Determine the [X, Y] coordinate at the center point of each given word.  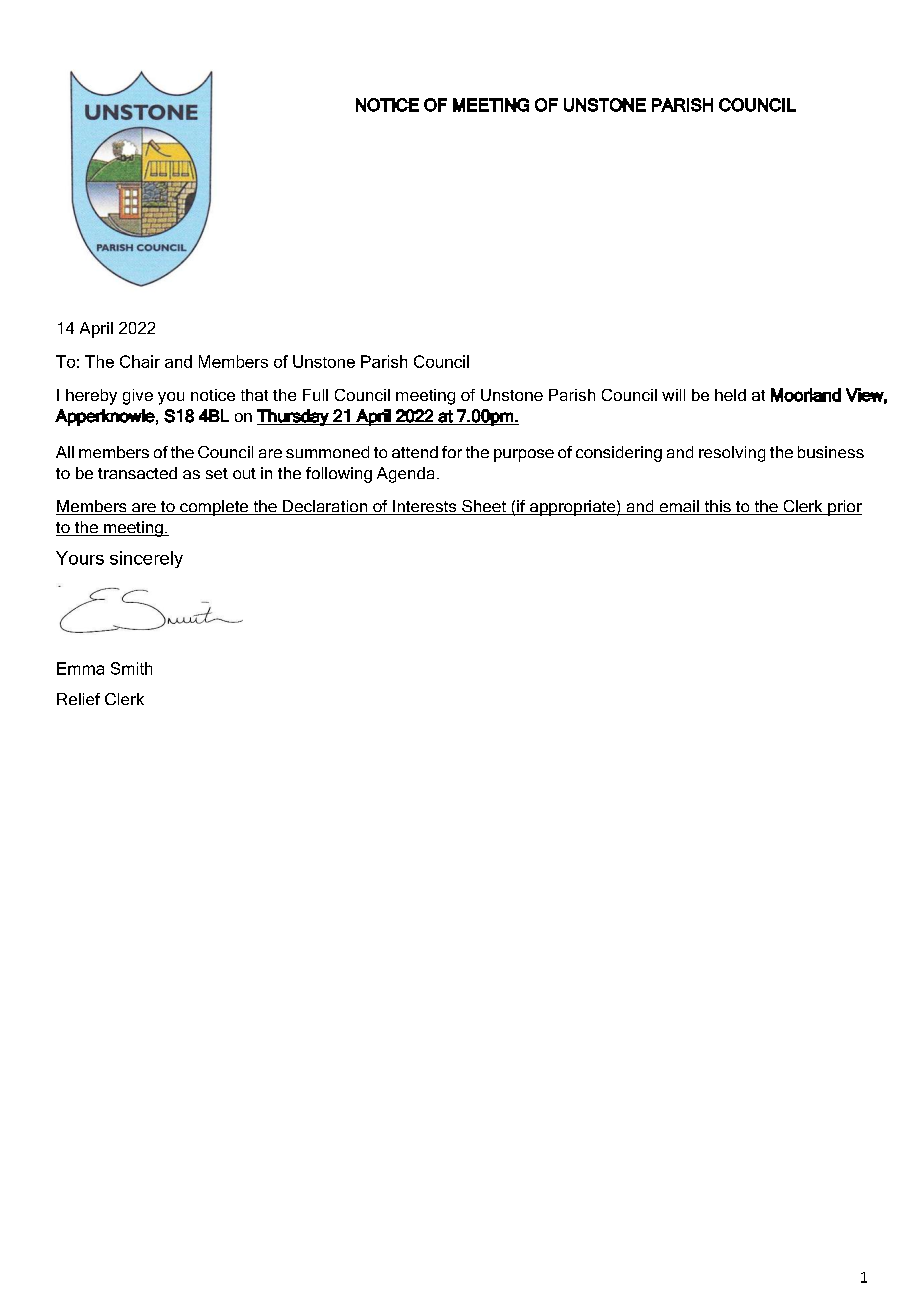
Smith [131, 668]
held [730, 395]
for [452, 452]
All [65, 452]
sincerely [146, 559]
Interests [425, 507]
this [717, 507]
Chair [140, 361]
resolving [732, 454]
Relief [78, 699]
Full [315, 395]
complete [214, 508]
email [679, 507]
